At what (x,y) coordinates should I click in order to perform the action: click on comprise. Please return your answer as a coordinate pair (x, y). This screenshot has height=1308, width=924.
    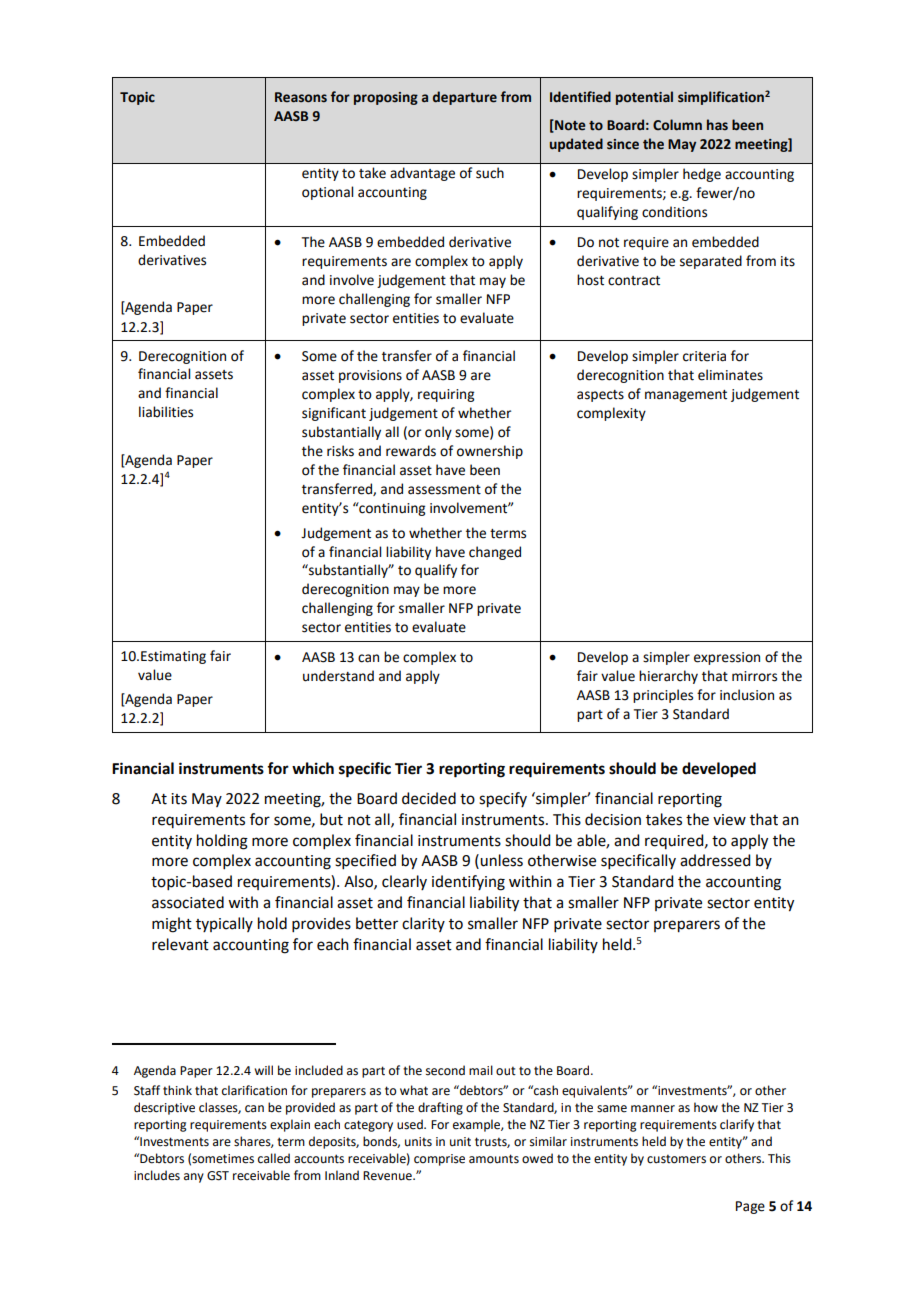
    Looking at the image, I should click on (439, 1160).
